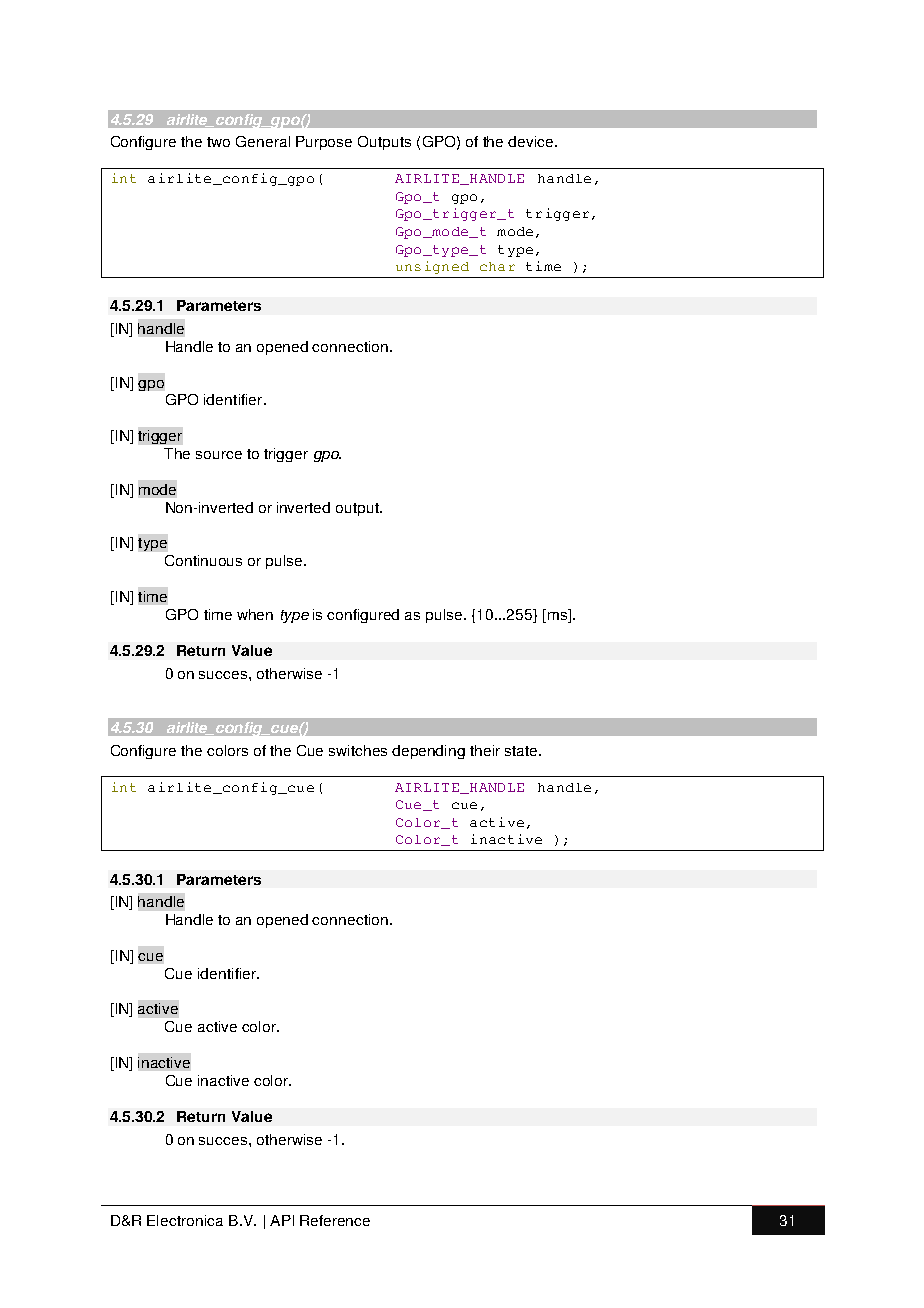 The image size is (924, 1308). What do you see at coordinates (219, 455) in the screenshot?
I see `source` at bounding box center [219, 455].
